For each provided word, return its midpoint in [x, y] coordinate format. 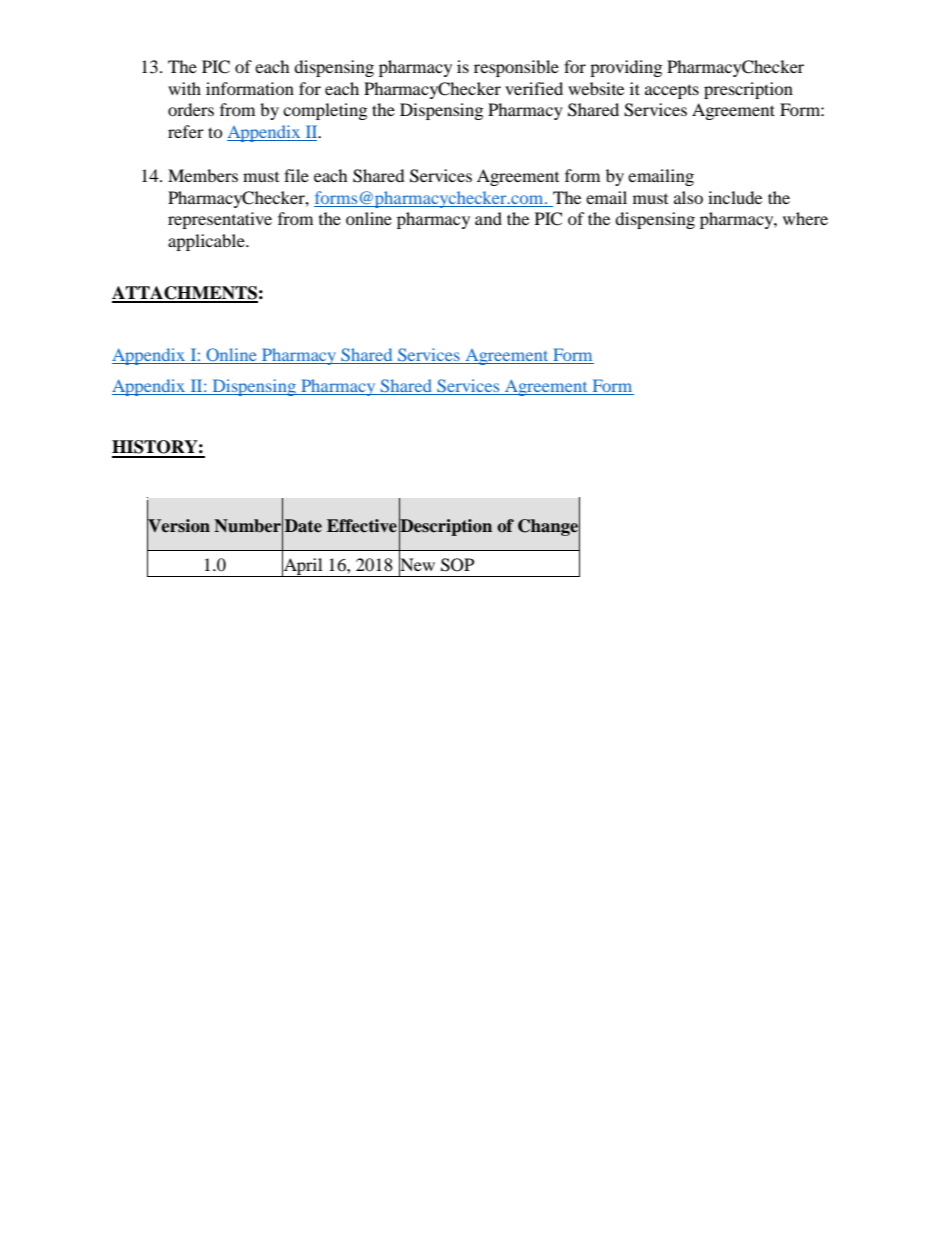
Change [549, 527]
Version [178, 526]
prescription [748, 90]
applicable [207, 242]
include [735, 197]
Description [445, 527]
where [805, 218]
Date [303, 526]
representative [220, 220]
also [688, 197]
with [184, 88]
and [488, 218]
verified [534, 88]
